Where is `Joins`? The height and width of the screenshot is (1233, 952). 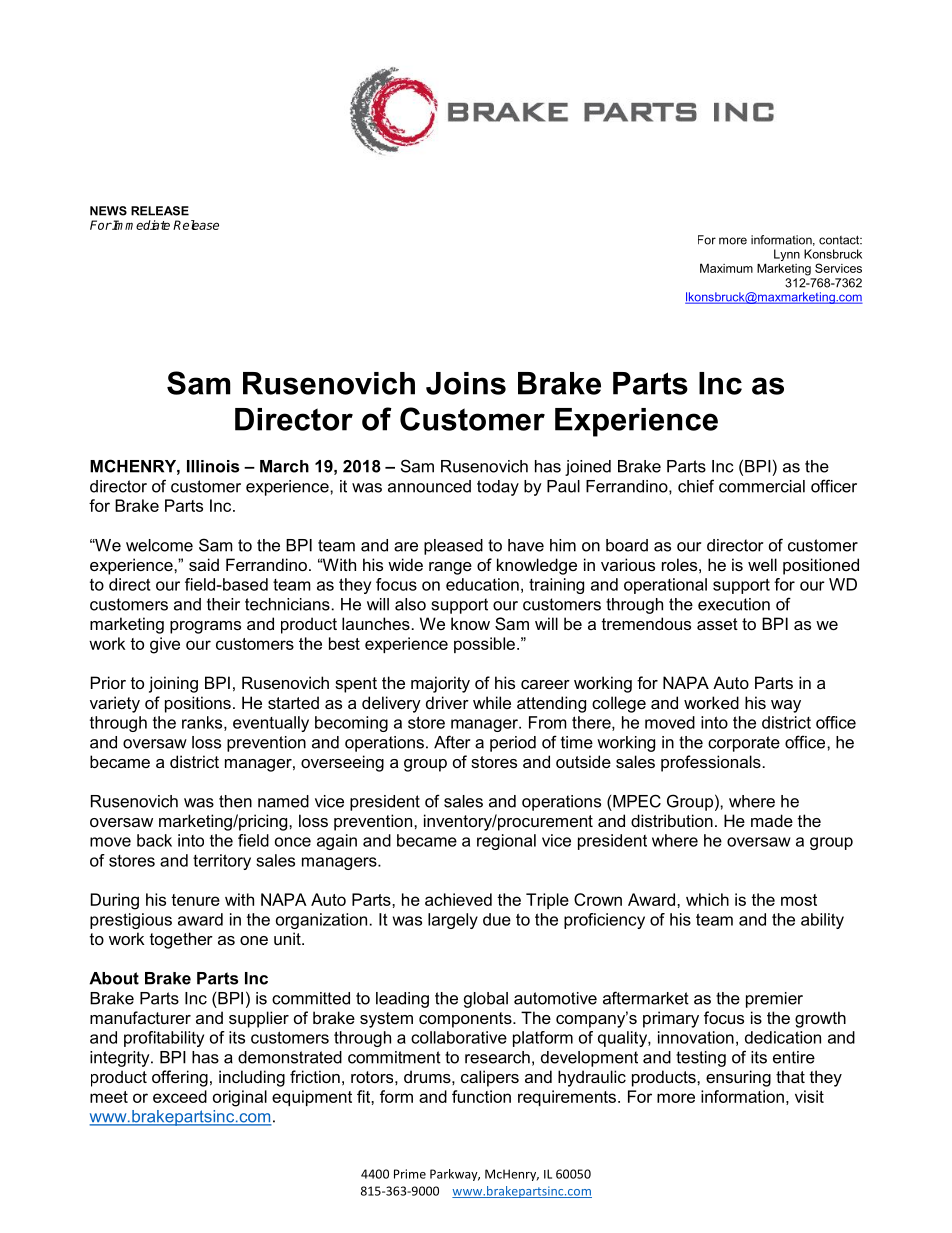 Joins is located at coordinates (466, 383).
